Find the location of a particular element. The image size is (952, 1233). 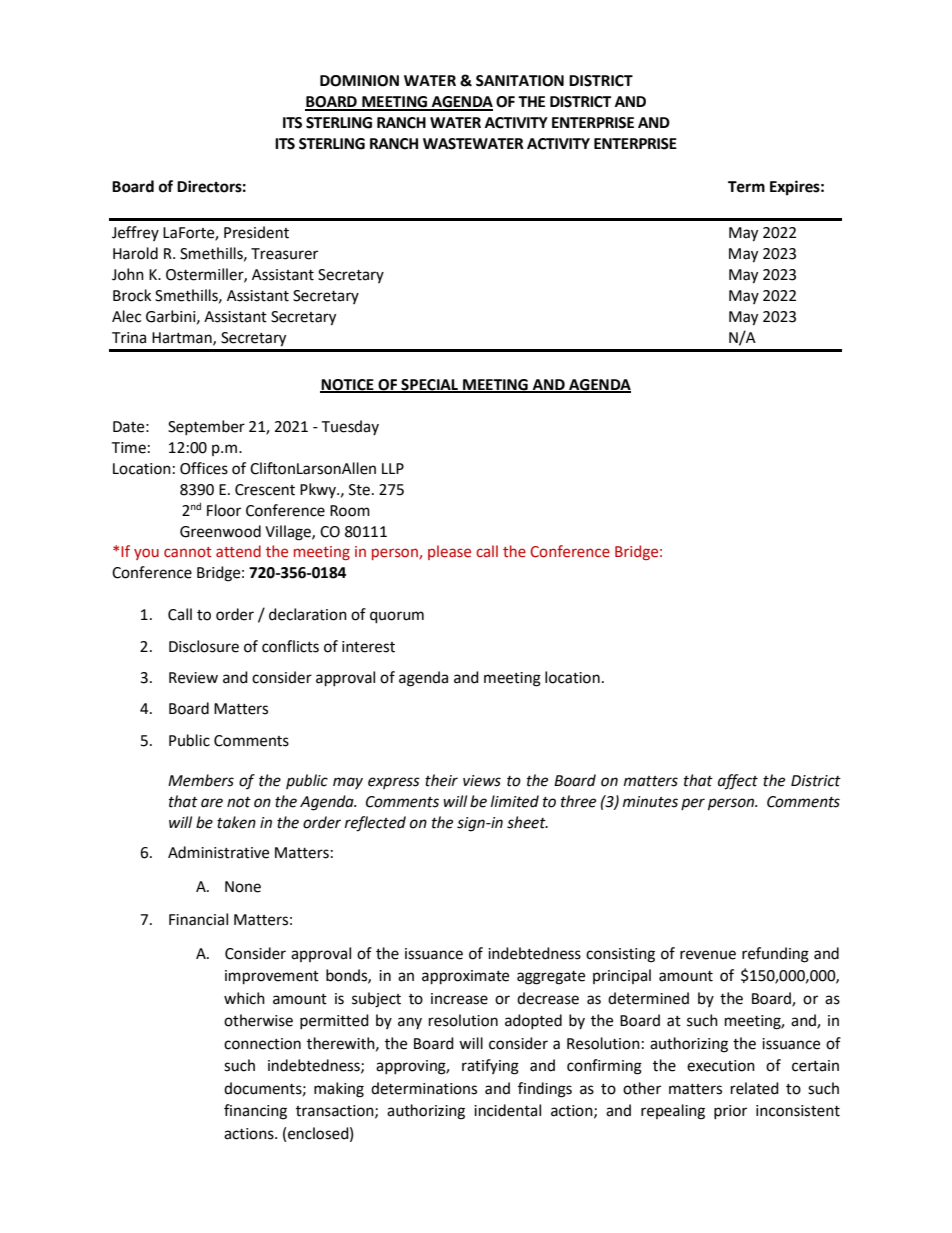

financing is located at coordinates (255, 1112).
